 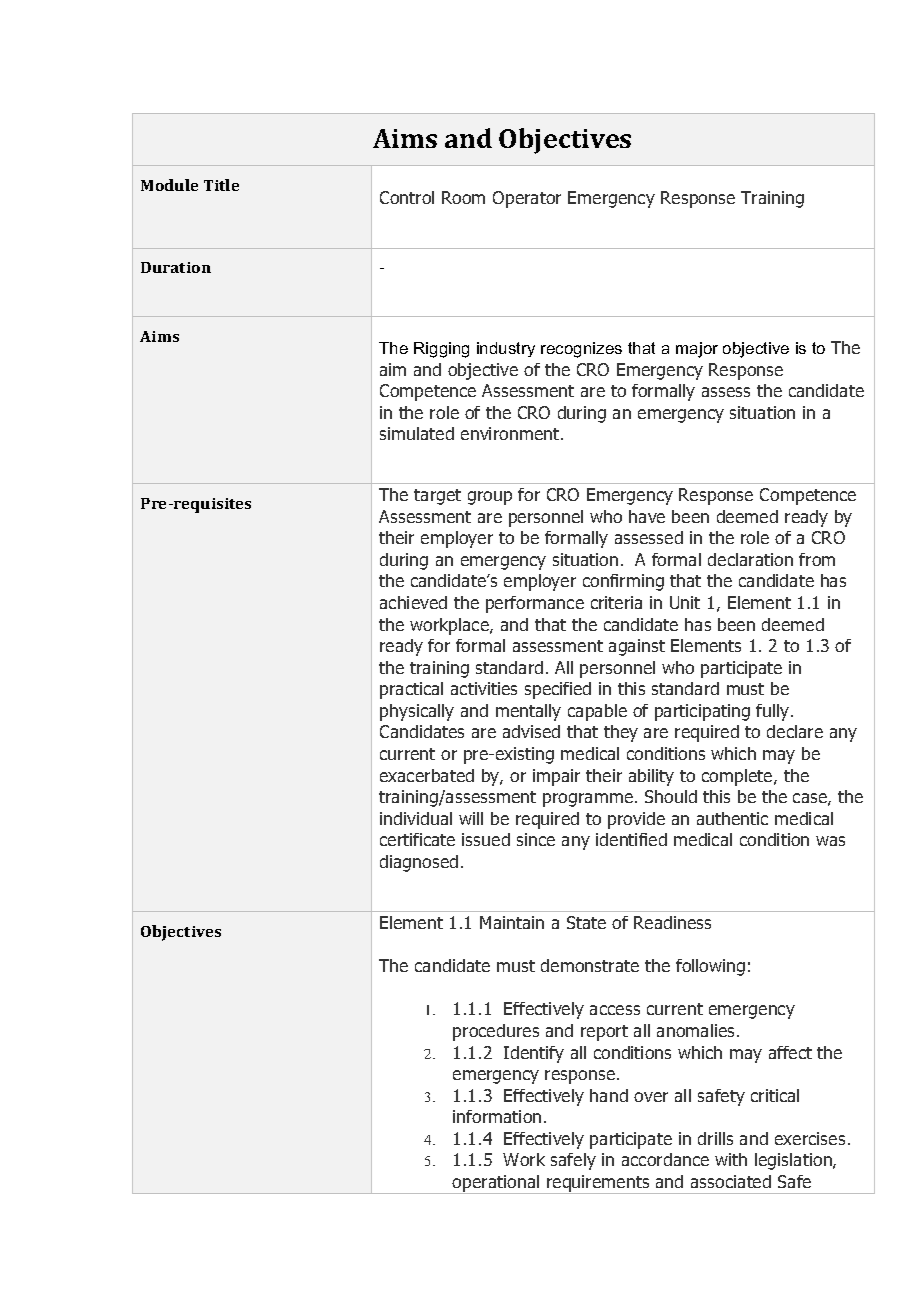 What do you see at coordinates (496, 1184) in the screenshot?
I see `operational` at bounding box center [496, 1184].
